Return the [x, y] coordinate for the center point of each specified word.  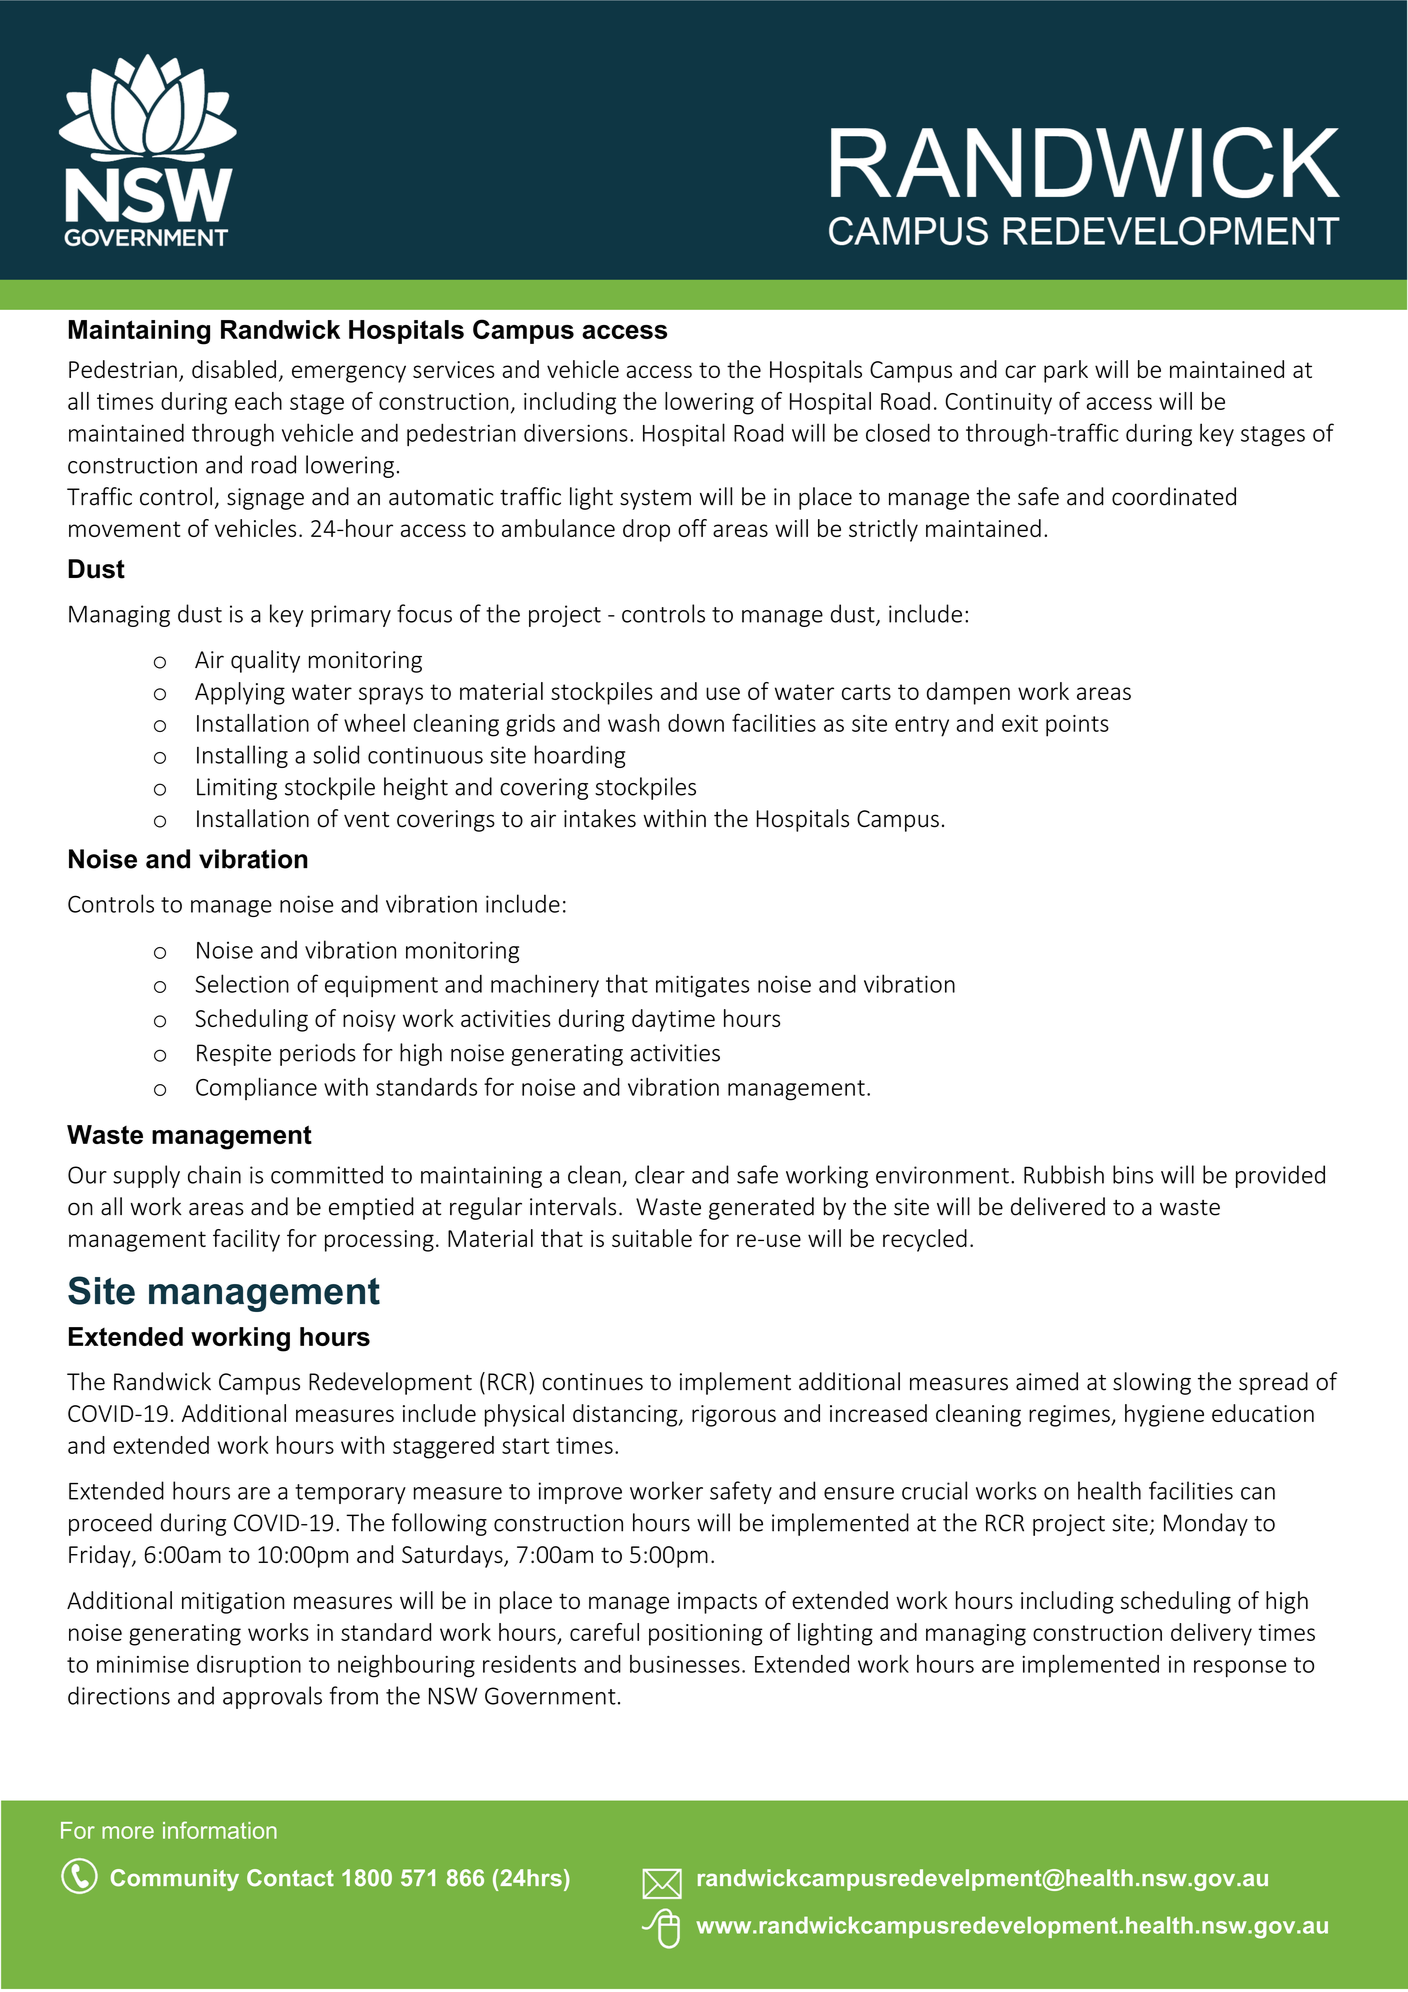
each [258, 401]
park [1066, 371]
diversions [576, 432]
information [220, 1830]
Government [550, 1696]
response [1240, 1669]
